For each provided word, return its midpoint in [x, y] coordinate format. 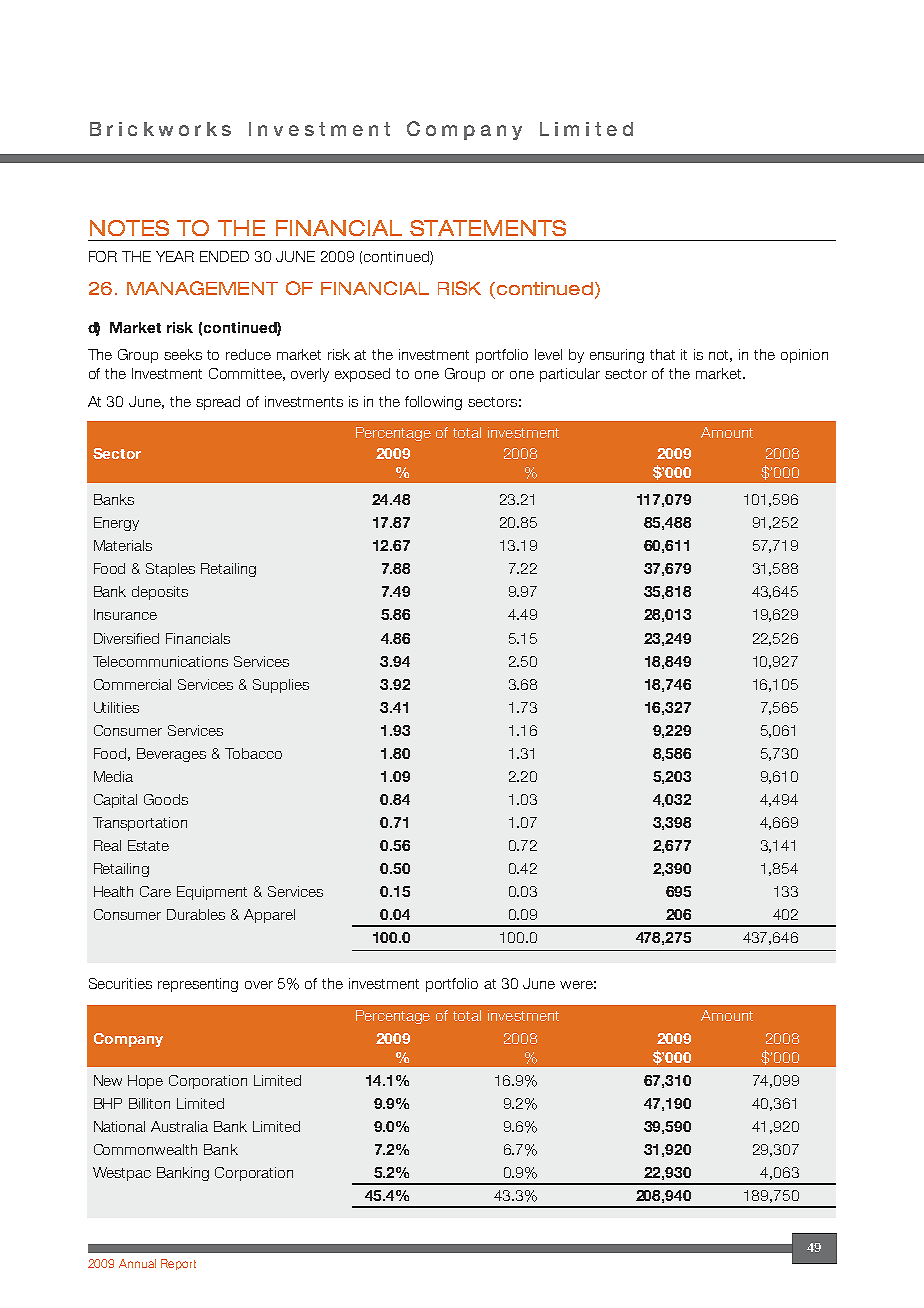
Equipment [212, 893]
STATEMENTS [488, 228]
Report [178, 1264]
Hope [145, 1082]
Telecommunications [160, 661]
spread [218, 403]
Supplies [281, 686]
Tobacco [253, 753]
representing [198, 985]
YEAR [175, 256]
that [662, 354]
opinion [804, 356]
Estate [148, 845]
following [433, 403]
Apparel [269, 916]
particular [570, 375]
